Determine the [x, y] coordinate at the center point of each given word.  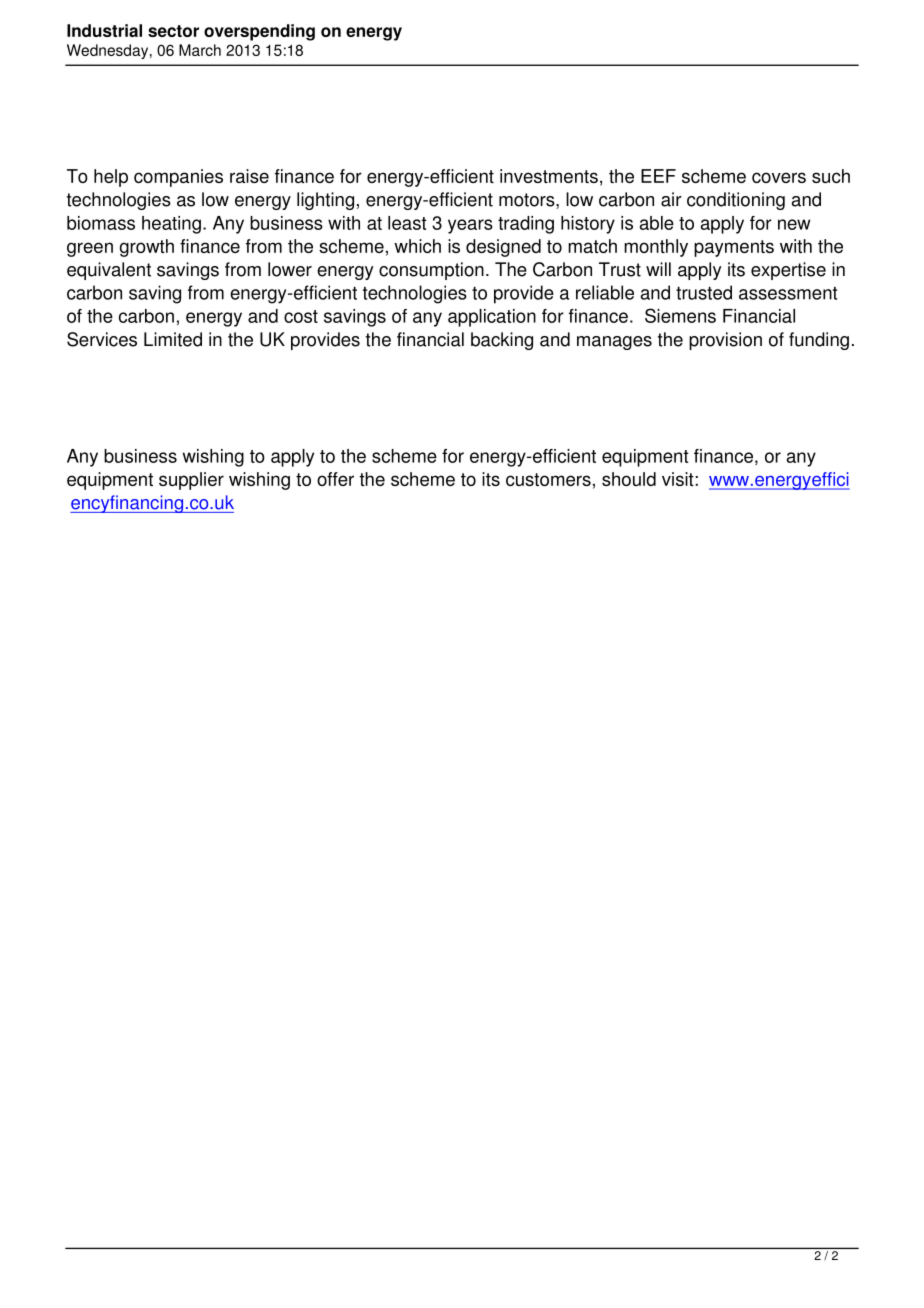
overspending [259, 32]
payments [734, 248]
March [200, 50]
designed [503, 248]
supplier [191, 481]
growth [147, 248]
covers [779, 177]
